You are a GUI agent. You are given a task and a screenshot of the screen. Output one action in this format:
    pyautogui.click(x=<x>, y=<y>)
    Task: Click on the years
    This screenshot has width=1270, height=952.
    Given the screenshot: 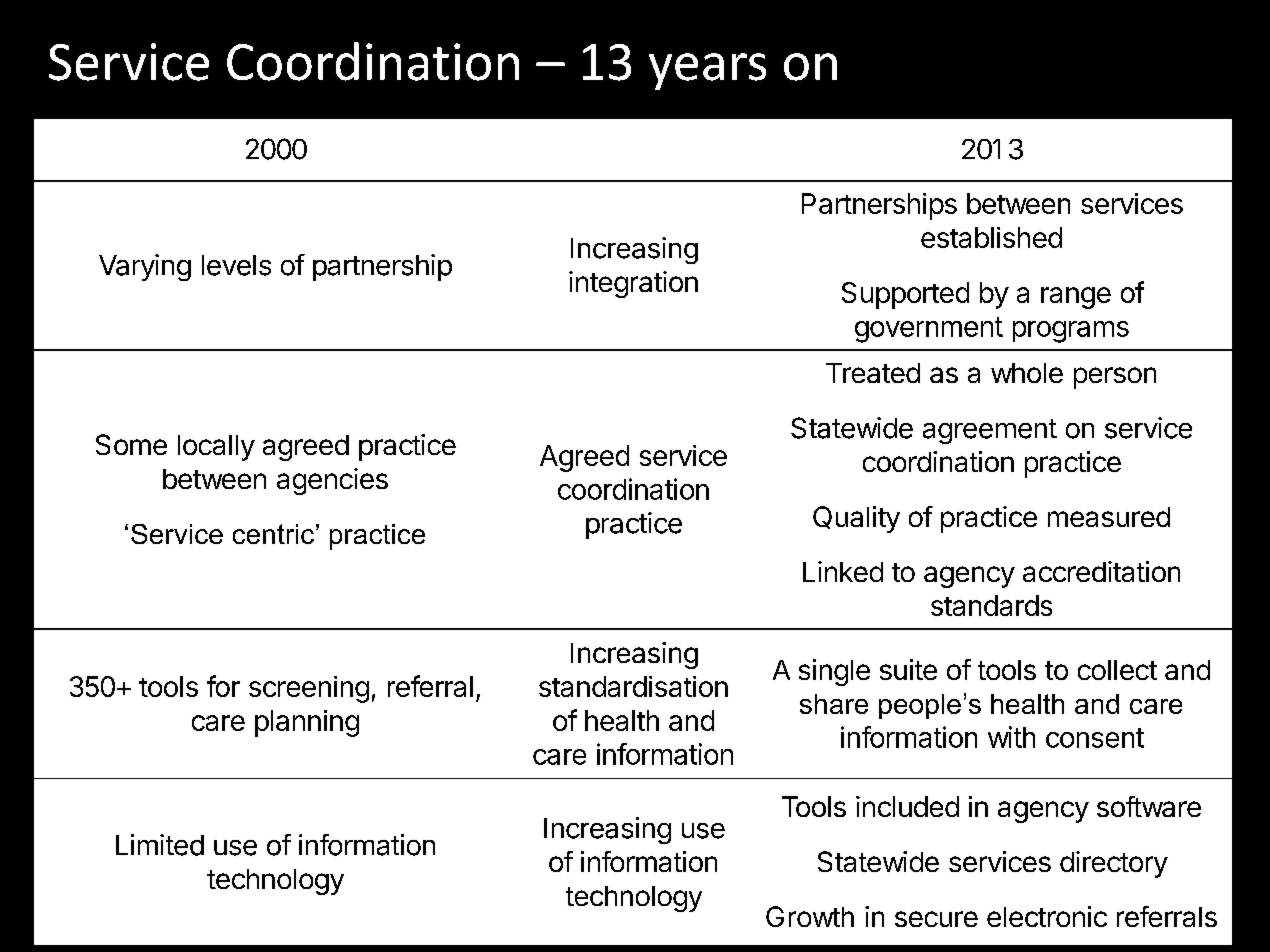 What is the action you would take?
    pyautogui.click(x=707, y=71)
